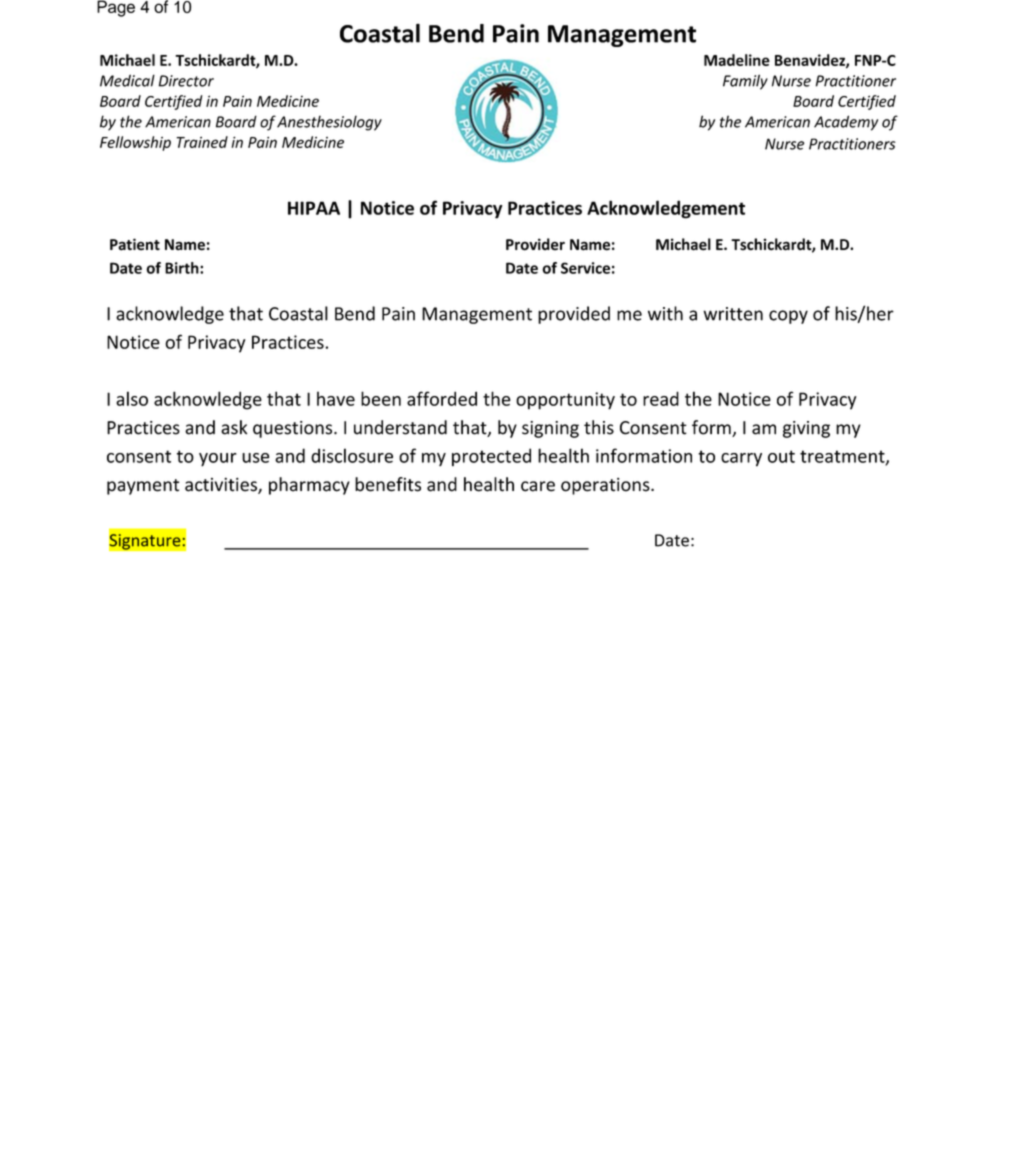 The width and height of the document is (1036, 1165). I want to click on HIPAA, so click(314, 208).
